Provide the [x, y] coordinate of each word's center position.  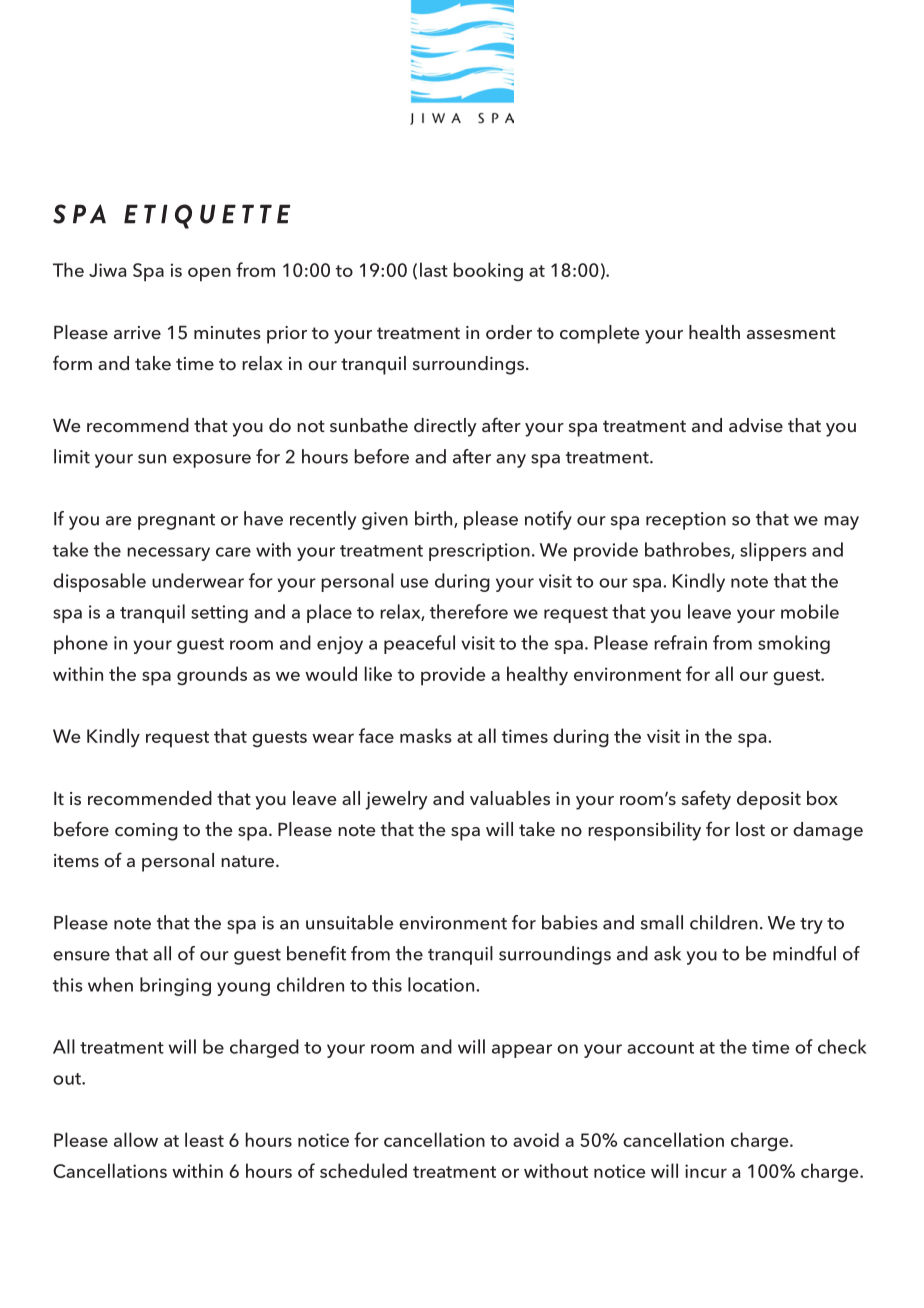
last [434, 269]
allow [136, 1139]
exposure [212, 461]
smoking [794, 644]
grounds [212, 675]
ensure [81, 956]
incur [706, 1171]
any [511, 461]
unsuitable [349, 922]
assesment [791, 333]
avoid [536, 1139]
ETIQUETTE [207, 216]
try [811, 926]
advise [756, 425]
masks [426, 735]
